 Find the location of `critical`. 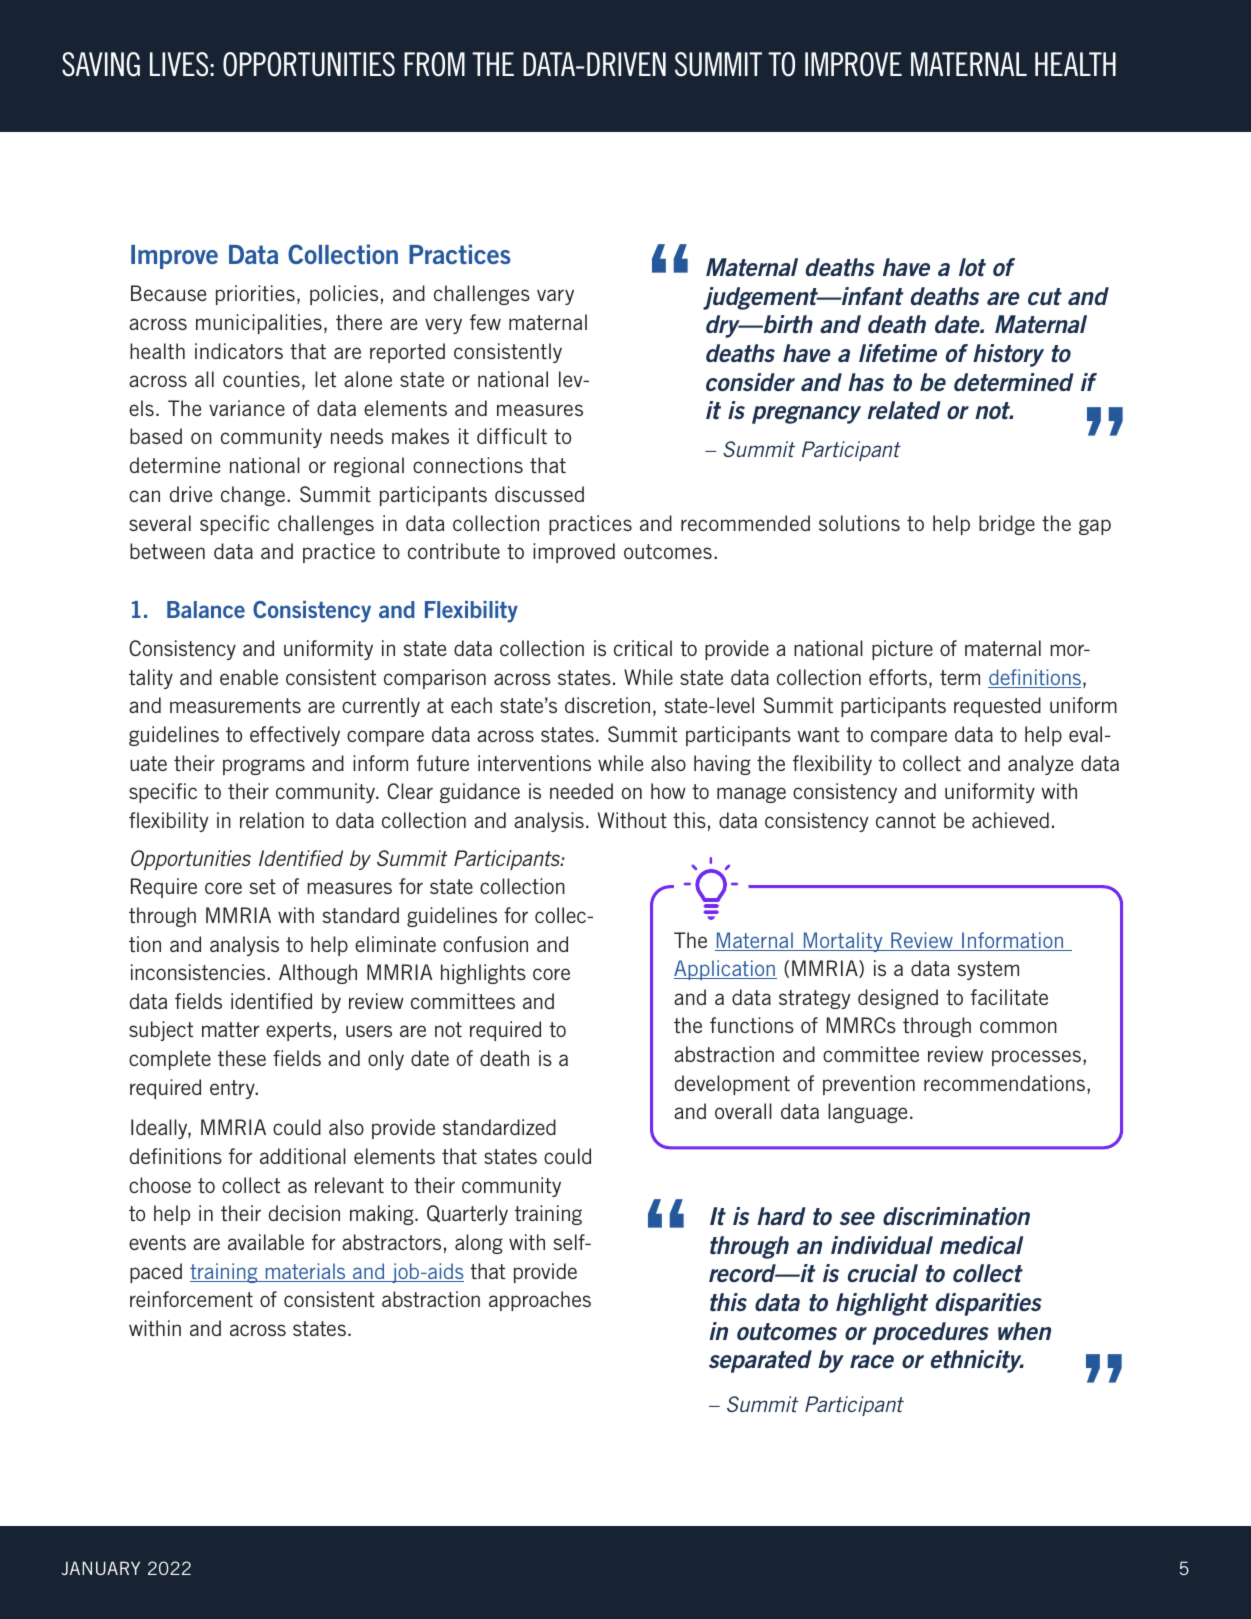

critical is located at coordinates (643, 648).
